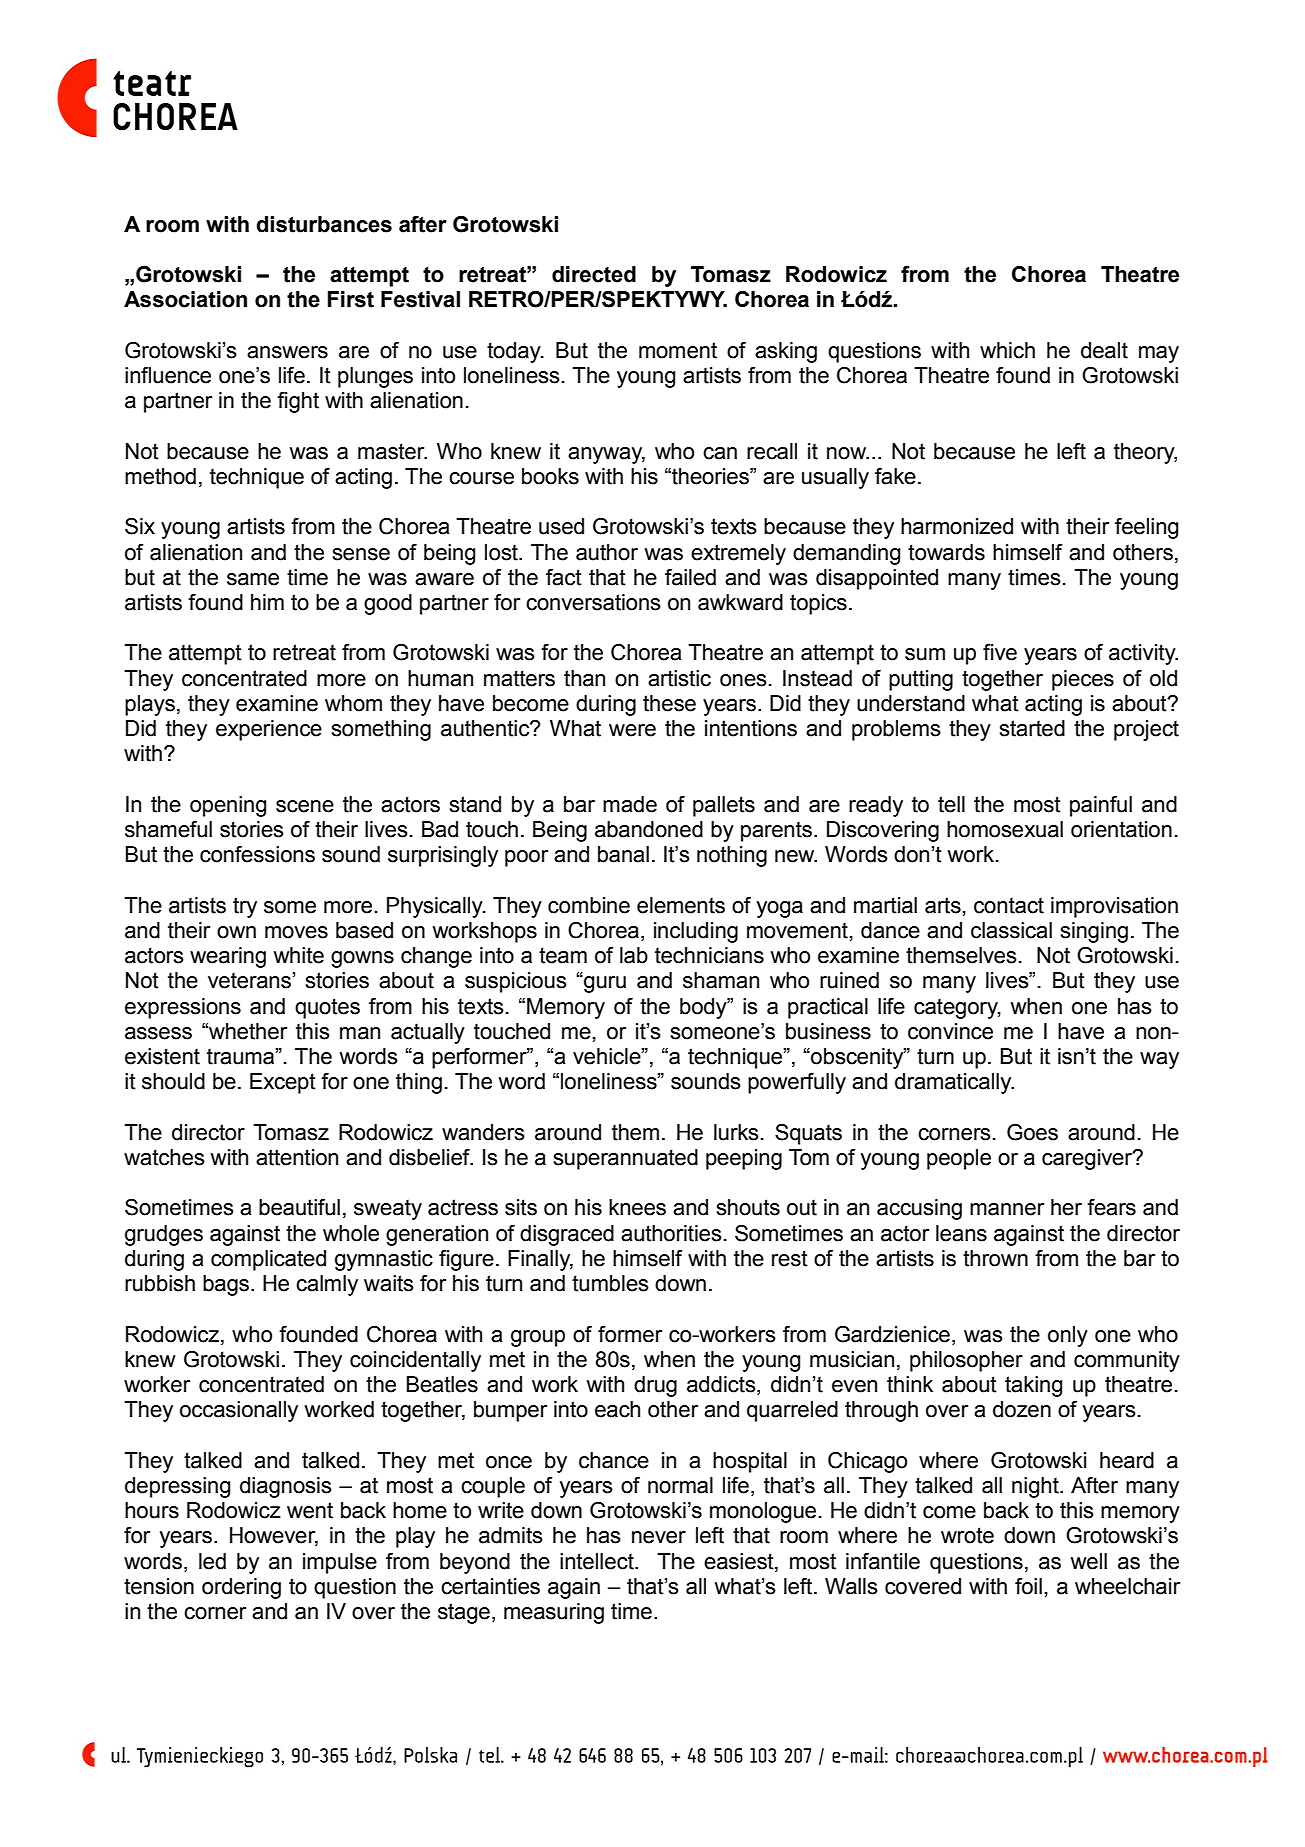 The image size is (1305, 1847). What do you see at coordinates (957, 526) in the image?
I see `harmonized` at bounding box center [957, 526].
